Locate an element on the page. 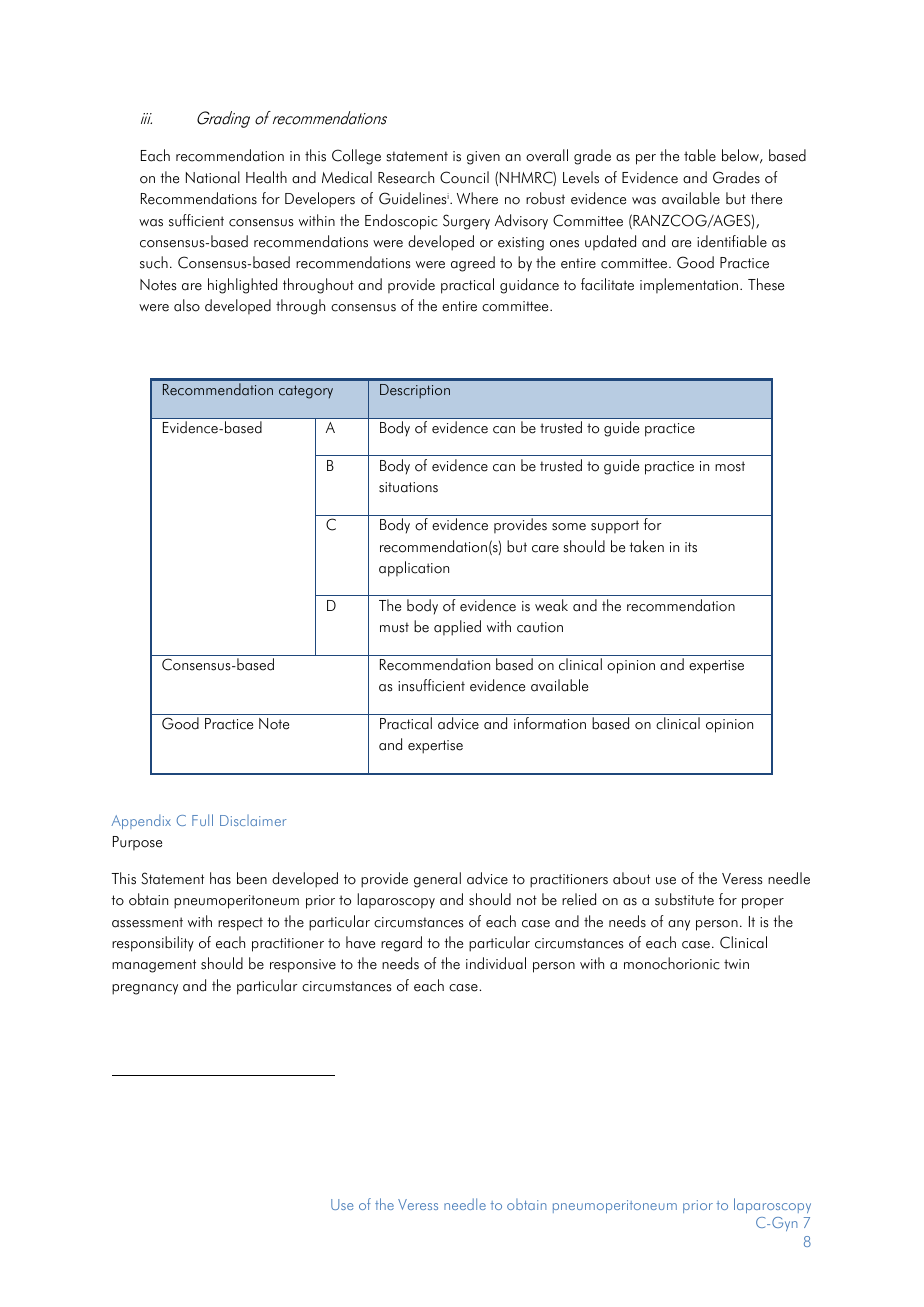  its is located at coordinates (691, 547).
